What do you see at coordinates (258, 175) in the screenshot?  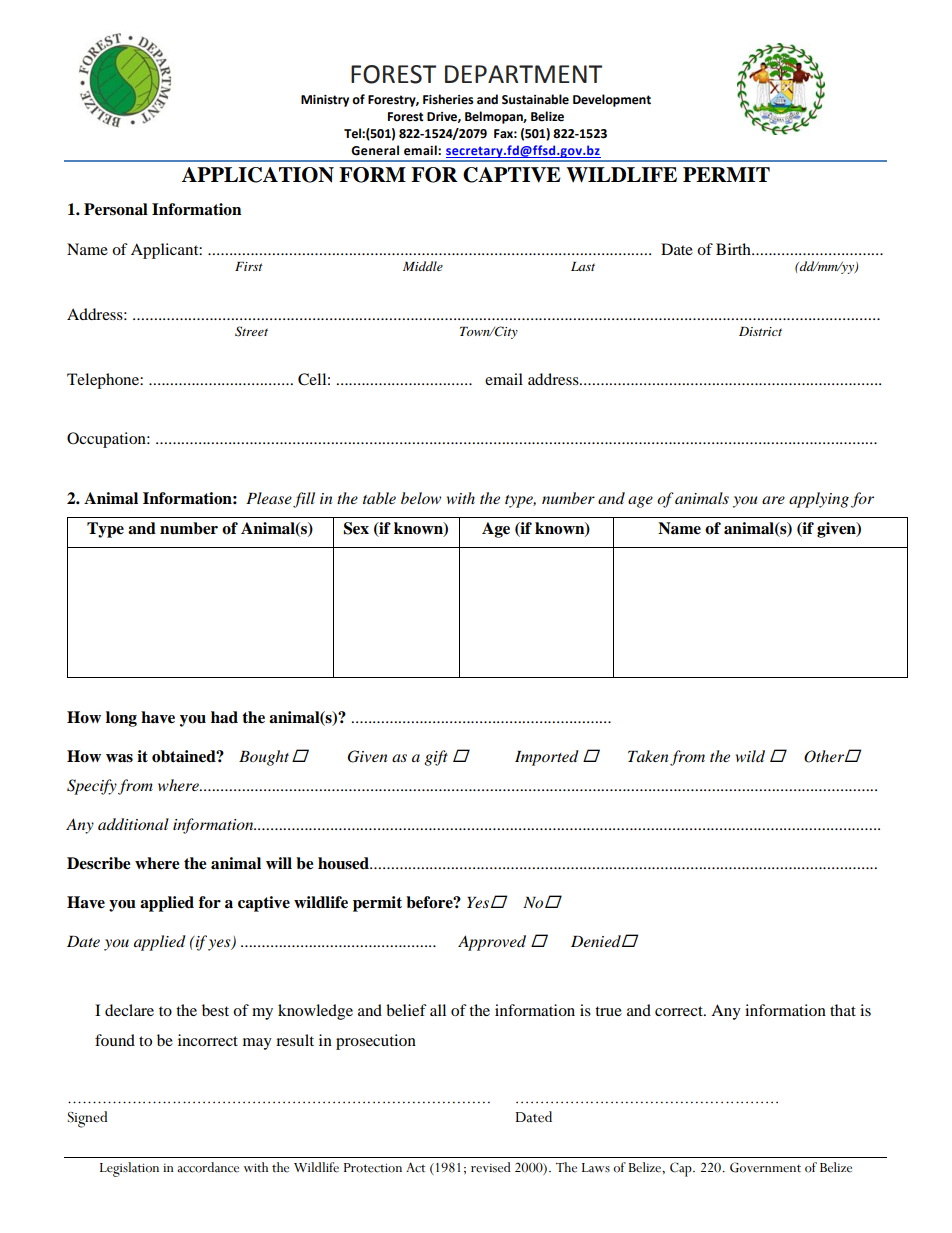 I see `APPLICATION` at bounding box center [258, 175].
